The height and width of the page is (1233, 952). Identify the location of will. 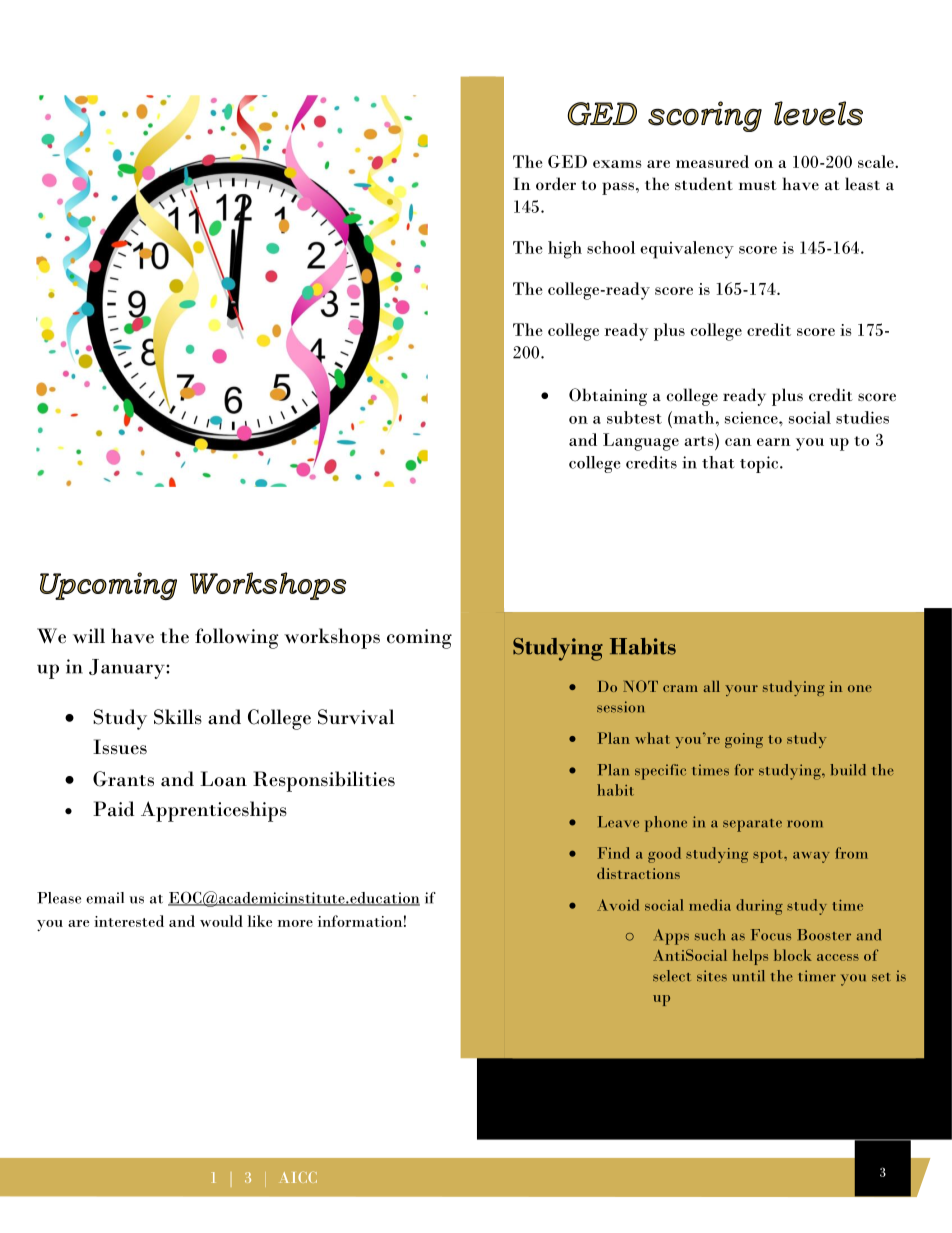
(89, 635).
